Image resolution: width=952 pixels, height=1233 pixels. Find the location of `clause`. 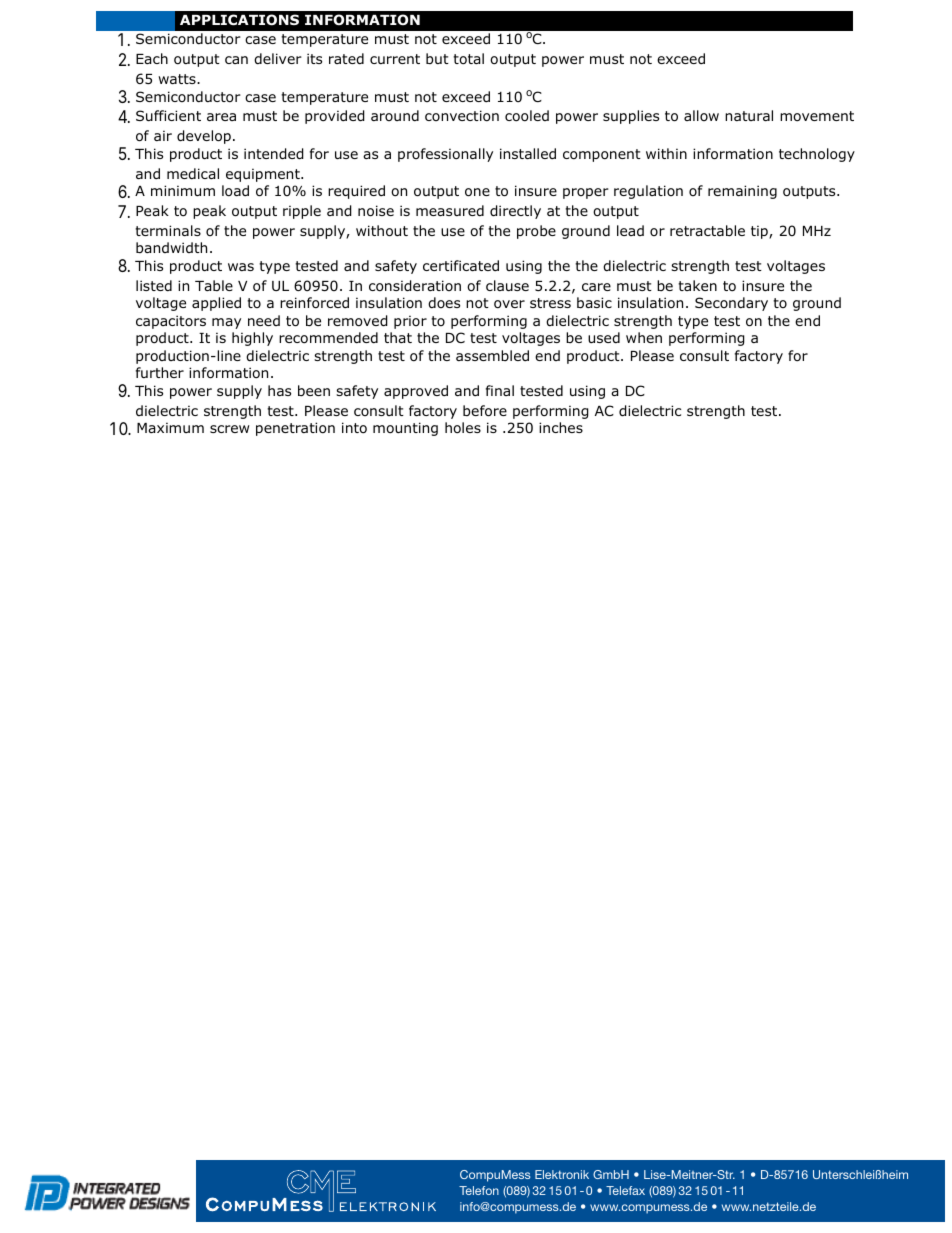

clause is located at coordinates (507, 285).
